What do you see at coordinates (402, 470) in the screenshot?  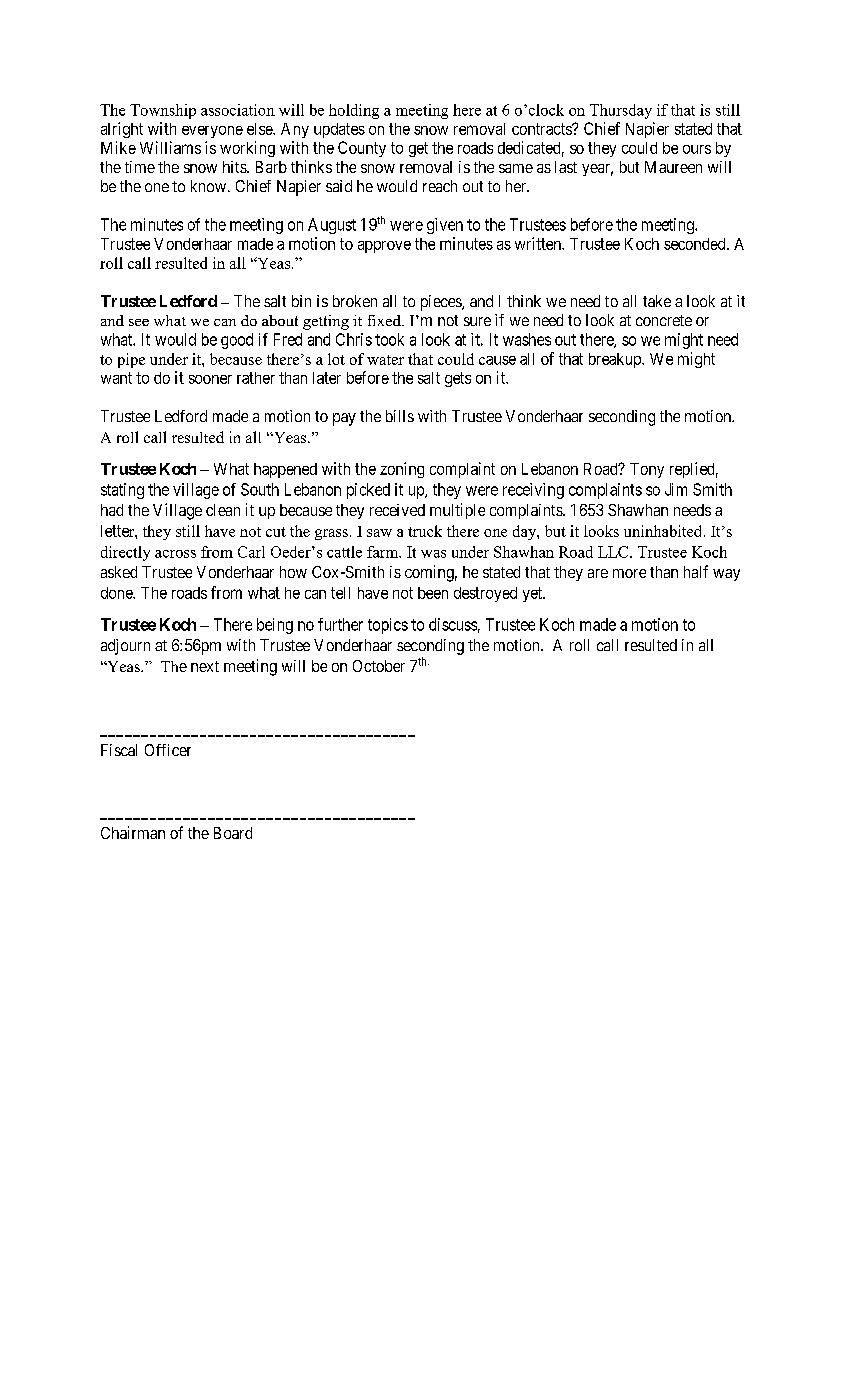 I see `zoning` at bounding box center [402, 470].
